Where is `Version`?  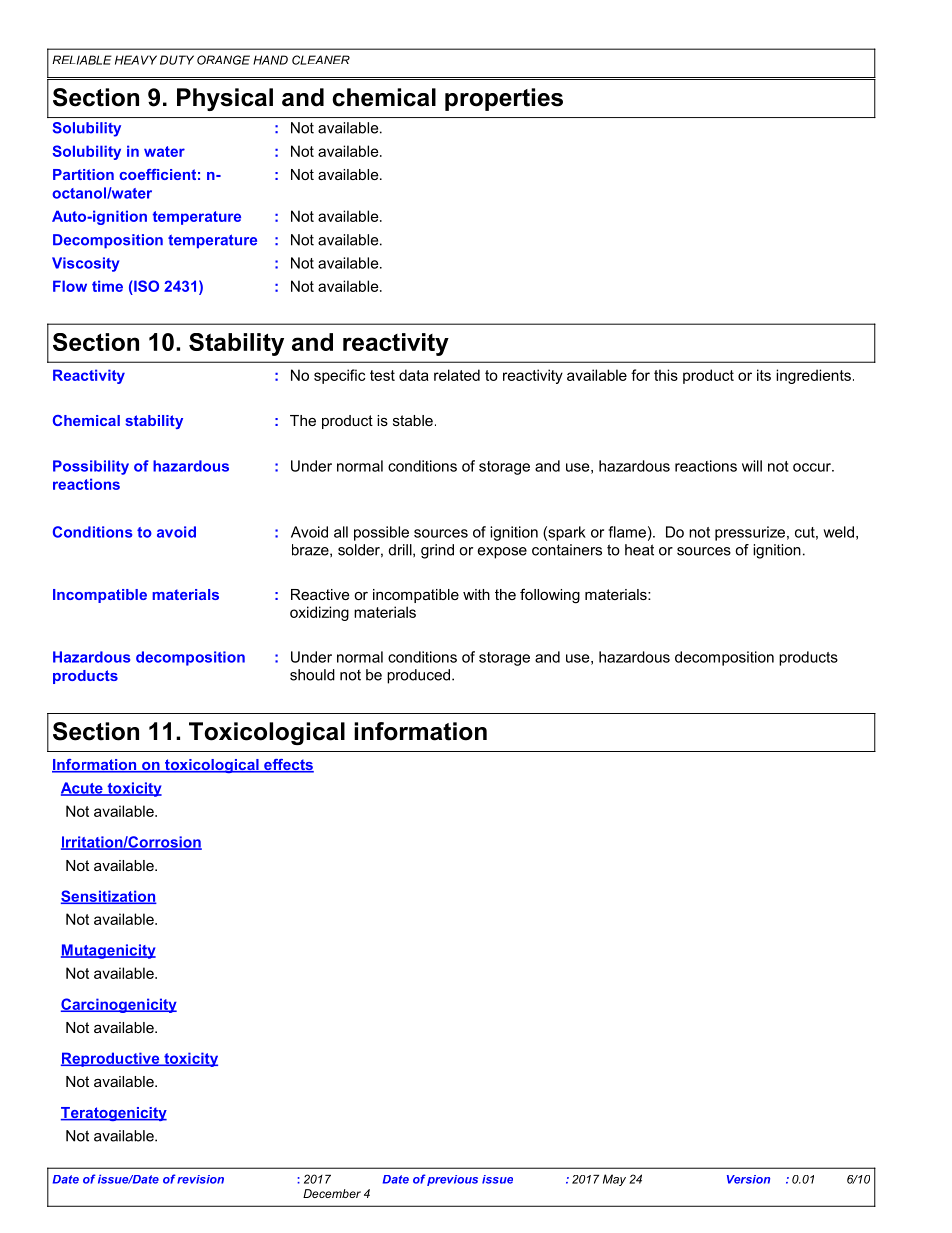
Version is located at coordinates (748, 1179).
